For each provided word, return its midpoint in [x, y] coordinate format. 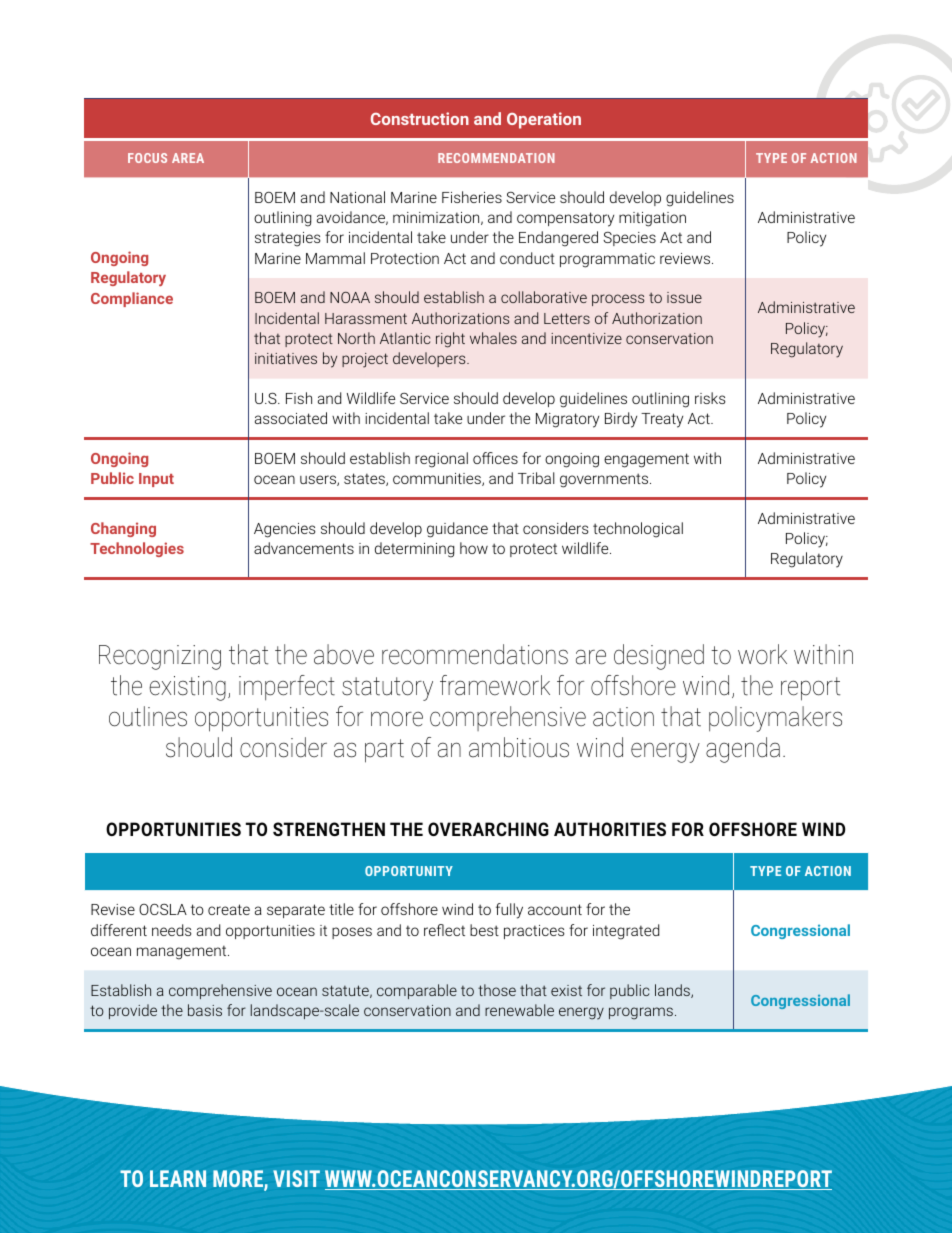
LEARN [178, 1178]
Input [156, 480]
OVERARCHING [488, 829]
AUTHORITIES [610, 829]
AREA [188, 158]
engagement [646, 460]
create [229, 909]
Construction [420, 118]
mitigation [652, 219]
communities [438, 479]
